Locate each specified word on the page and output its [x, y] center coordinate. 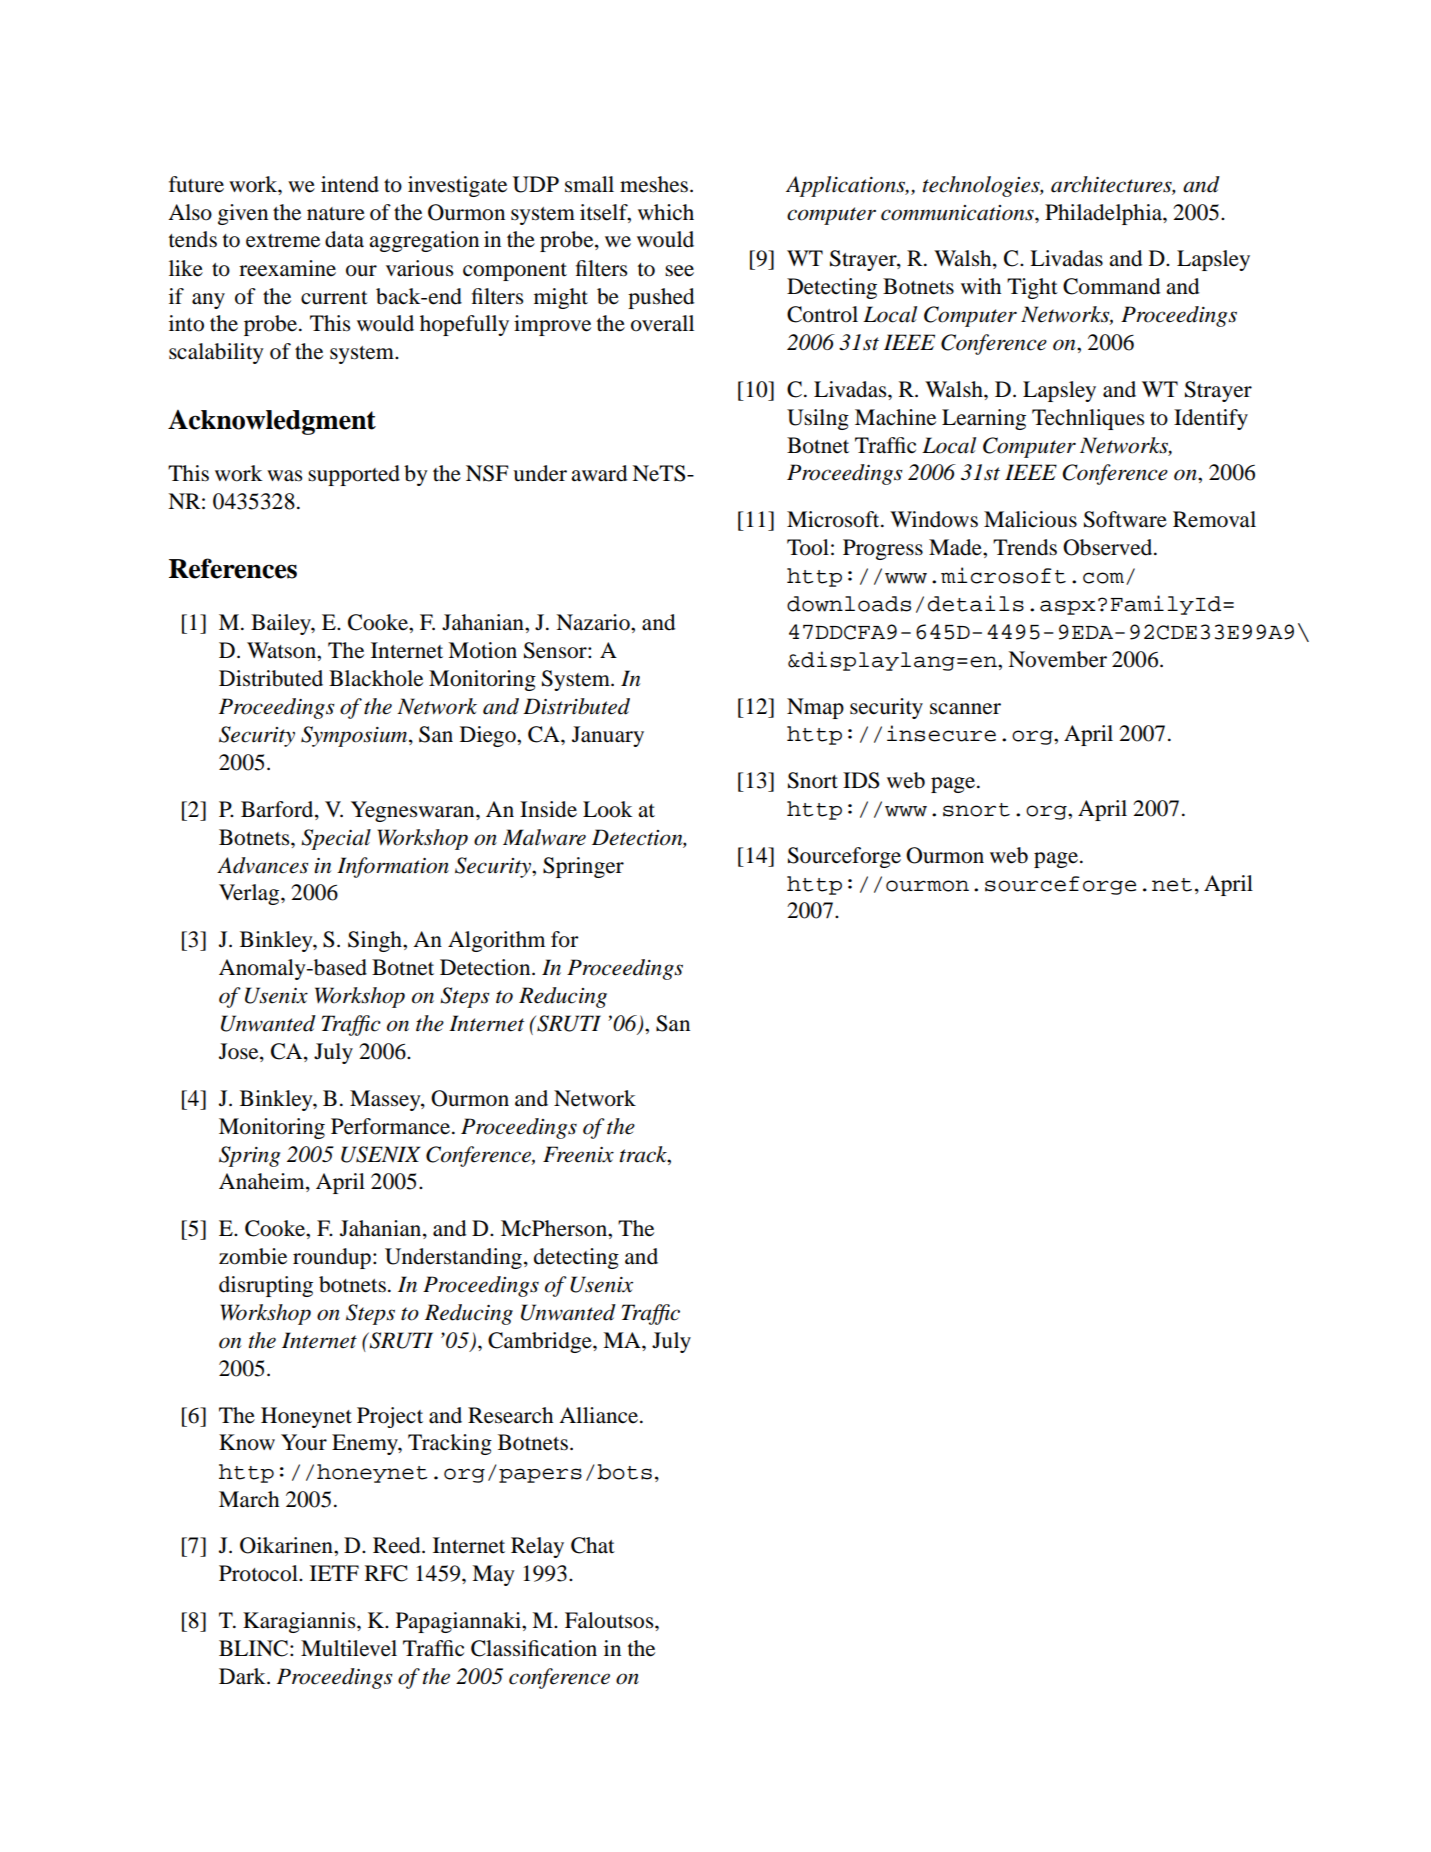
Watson [282, 650]
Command [1111, 286]
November [1057, 659]
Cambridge [541, 1342]
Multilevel [349, 1648]
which [666, 212]
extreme [283, 241]
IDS [861, 780]
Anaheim [263, 1182]
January [608, 736]
